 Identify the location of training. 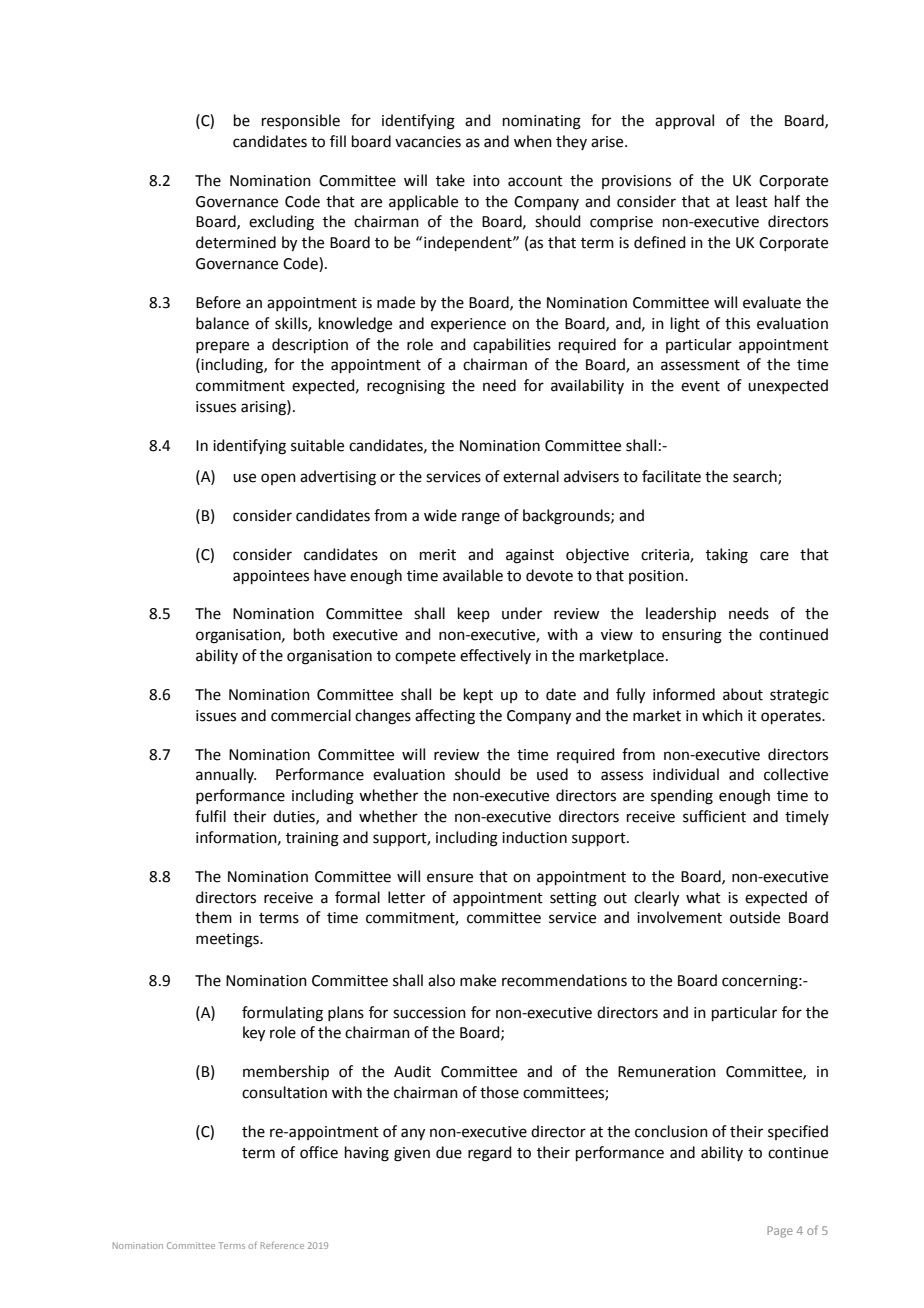
(312, 839).
